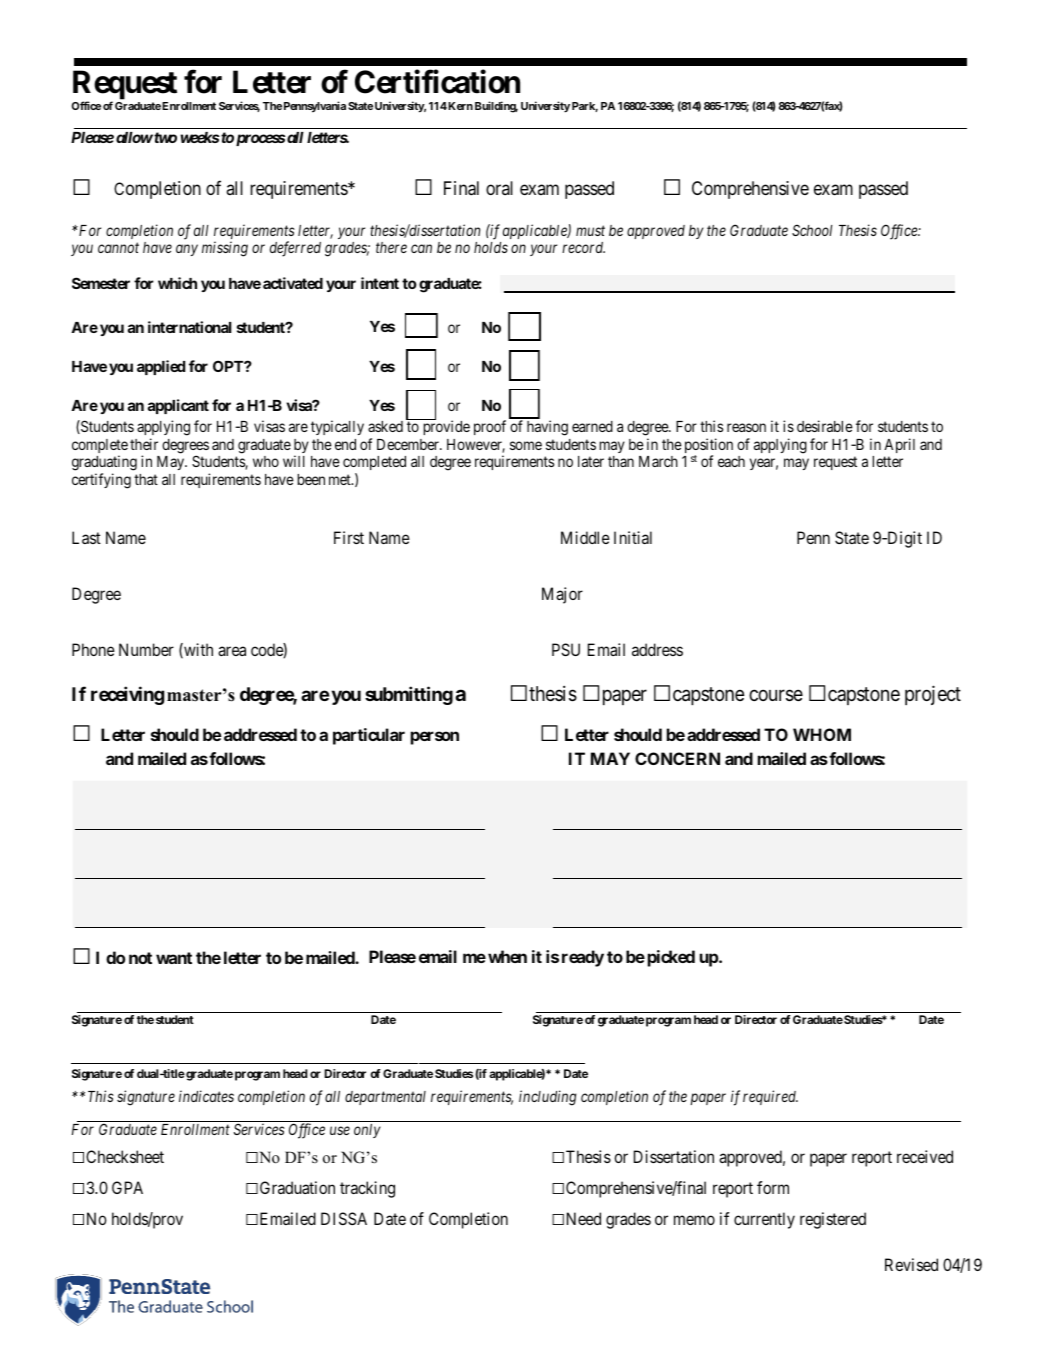  Describe the element at coordinates (367, 1189) in the screenshot. I see `tracking` at that location.
